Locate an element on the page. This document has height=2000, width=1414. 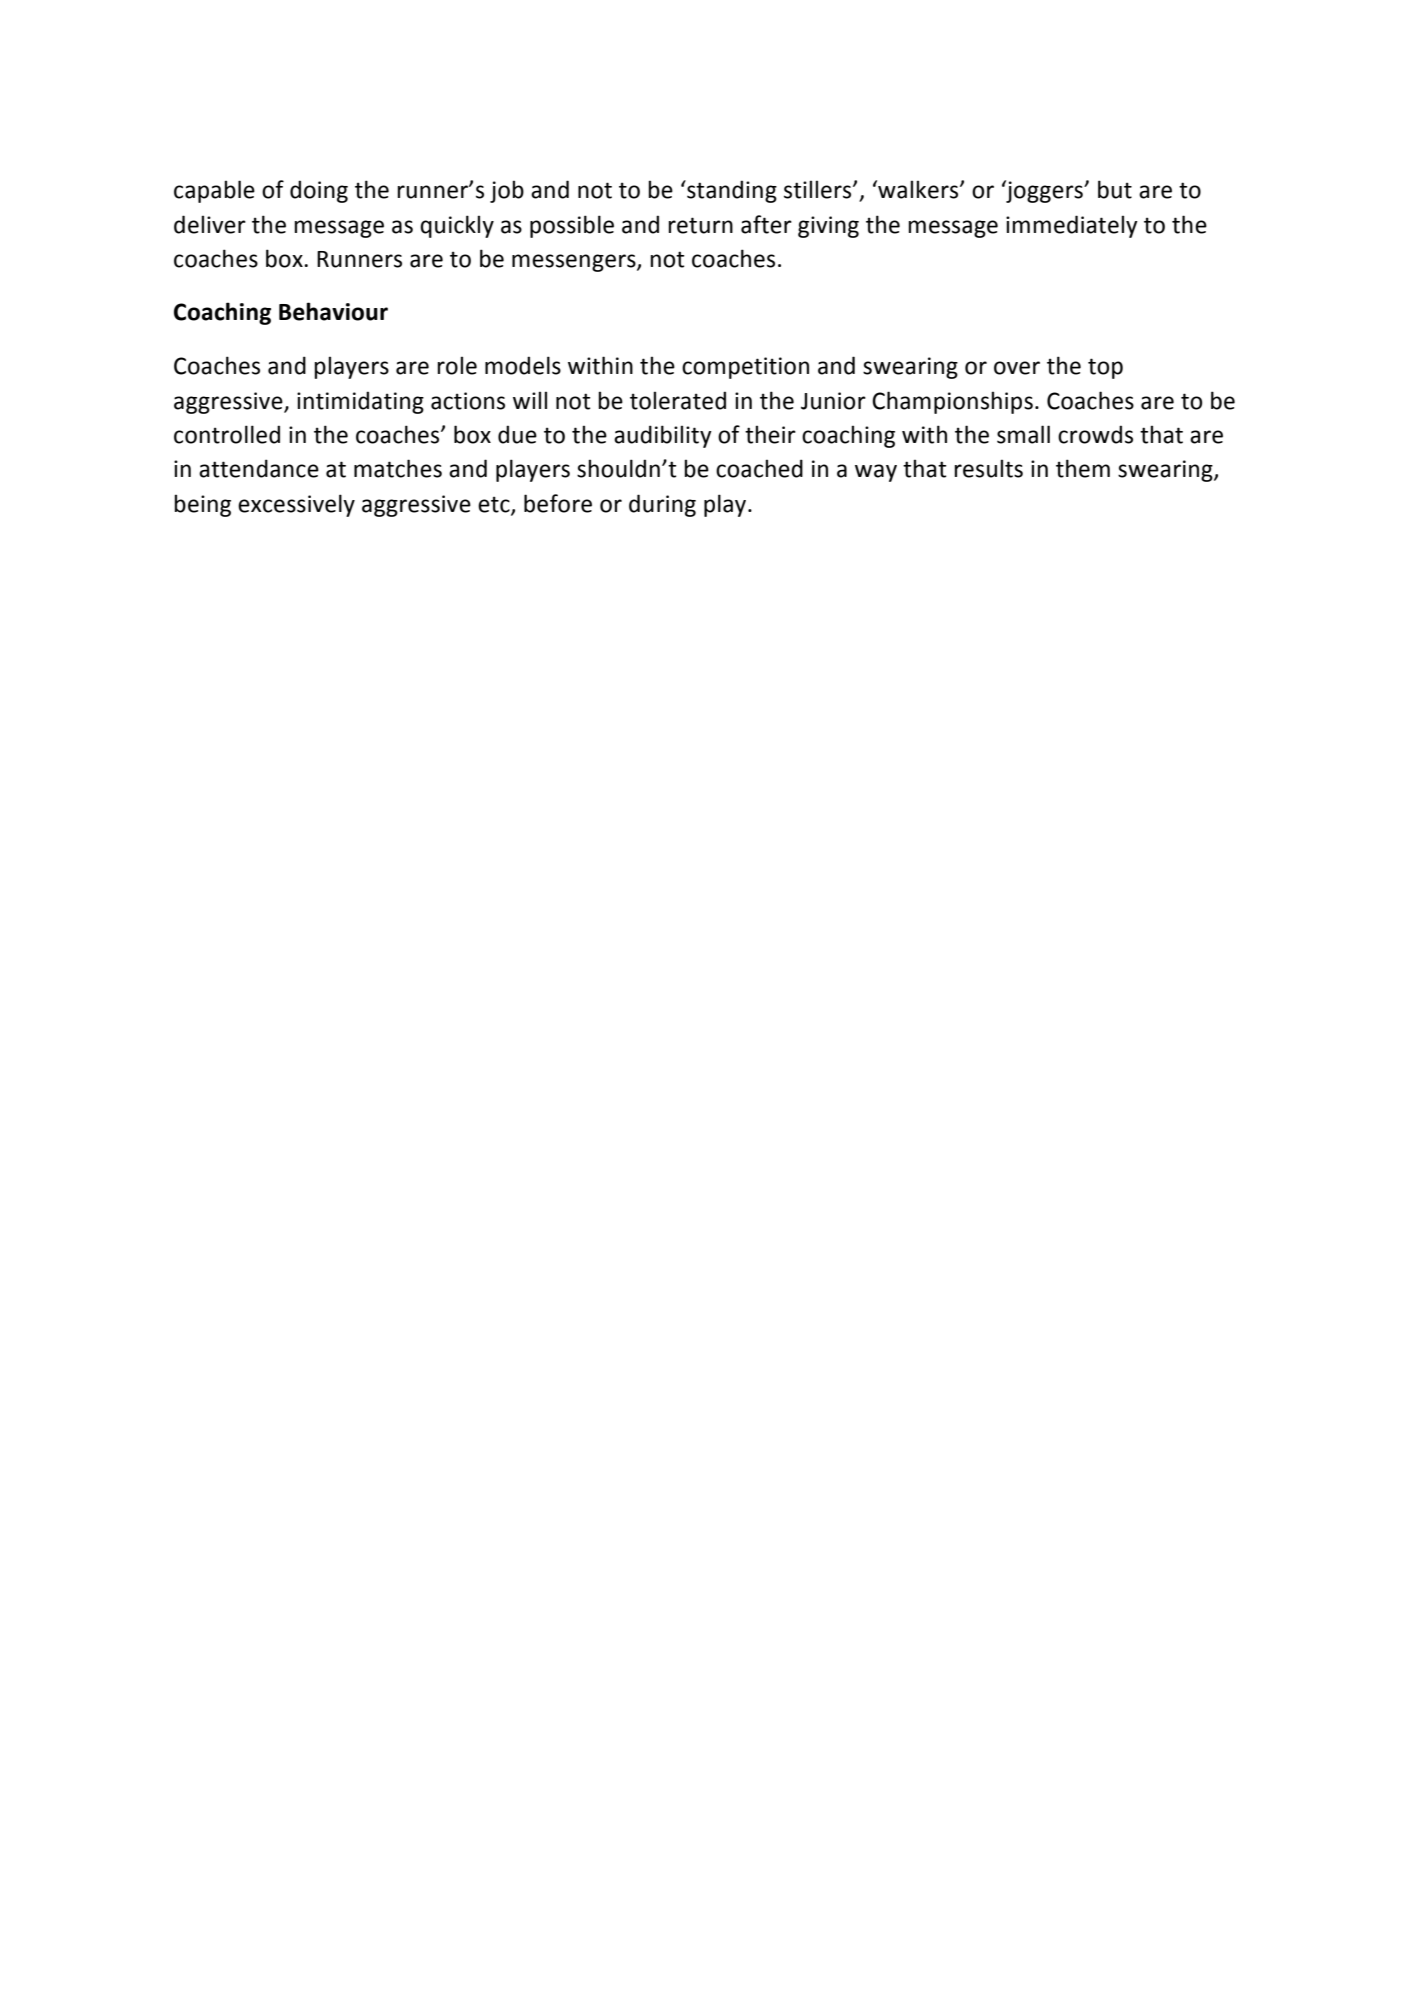
walkers is located at coordinates (918, 189).
